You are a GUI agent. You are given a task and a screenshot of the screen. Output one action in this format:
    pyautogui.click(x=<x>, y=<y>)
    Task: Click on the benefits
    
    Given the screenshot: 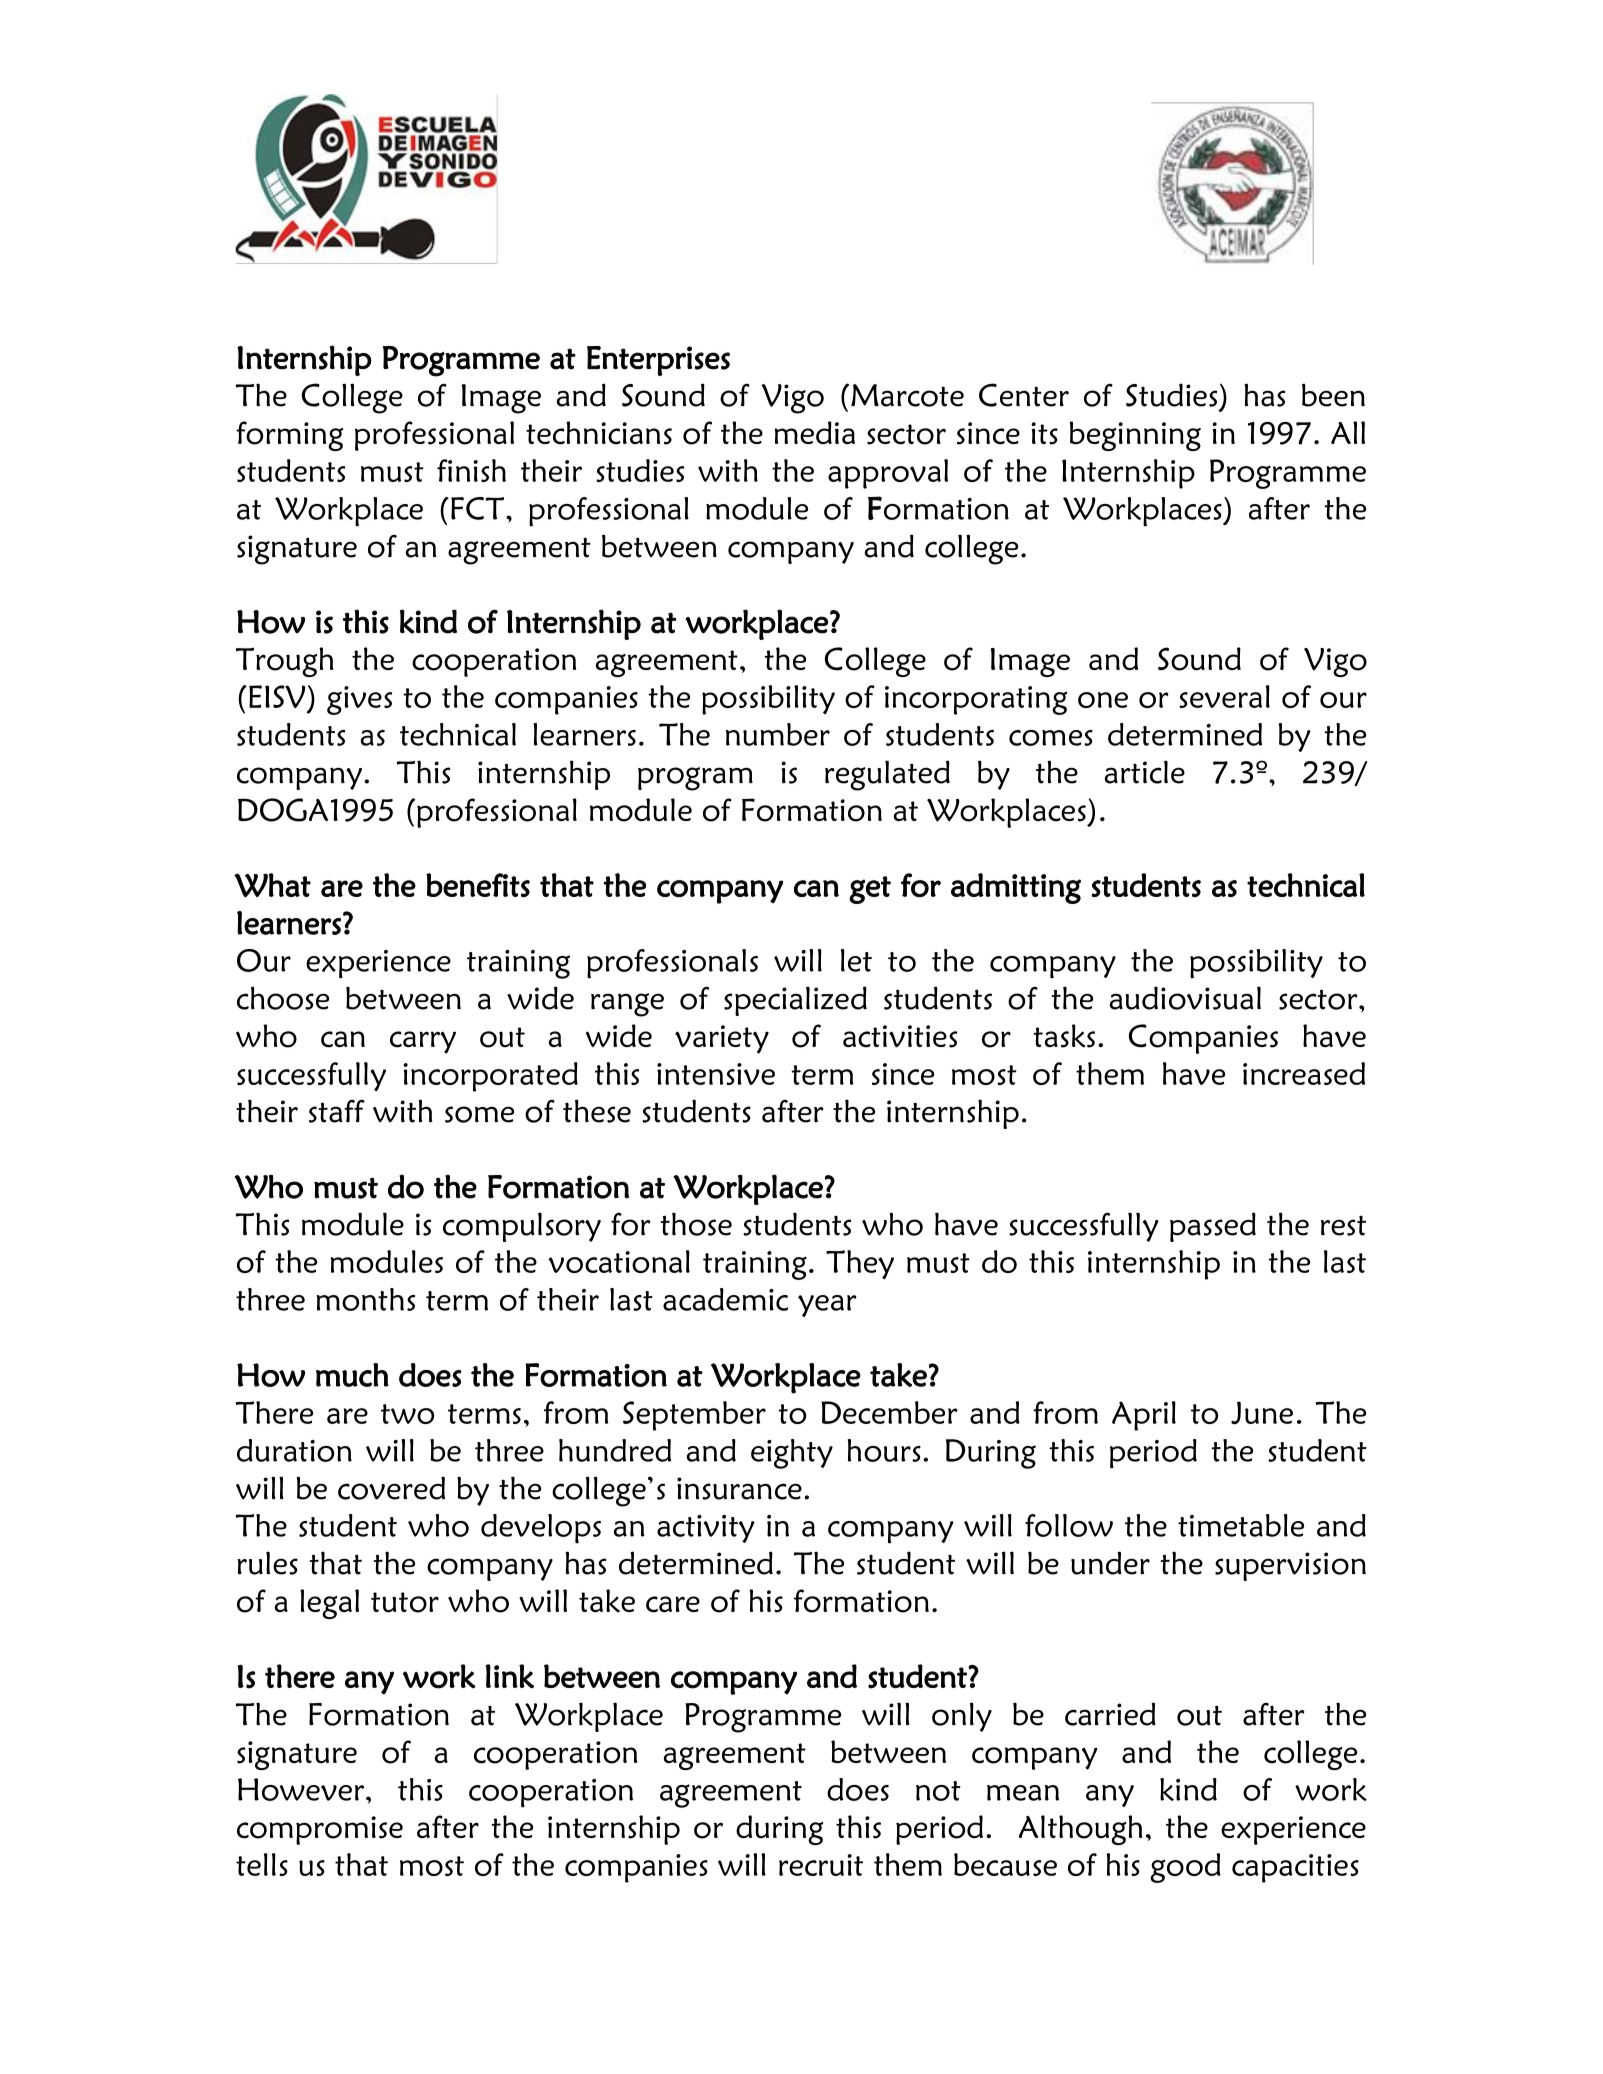 What is the action you would take?
    pyautogui.click(x=478, y=885)
